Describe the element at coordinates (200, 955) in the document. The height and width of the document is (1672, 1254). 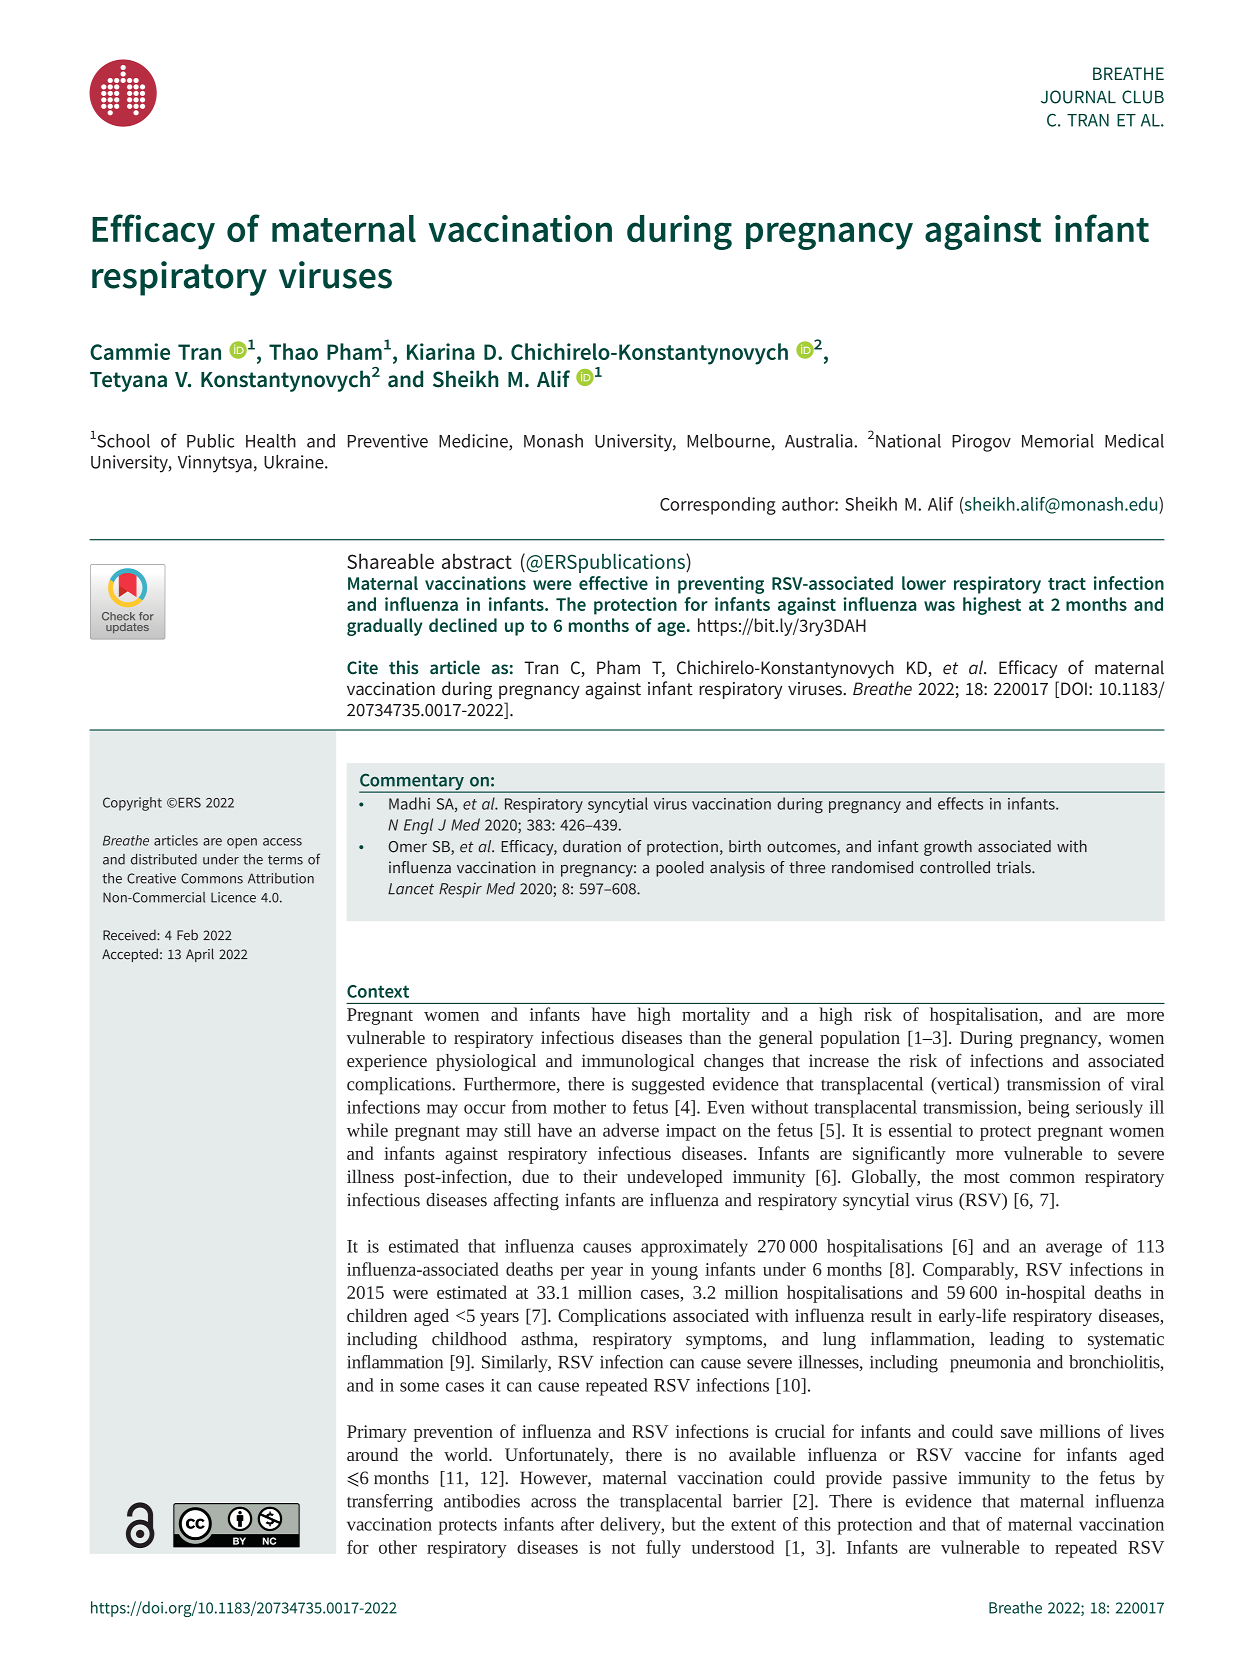
I see `April` at that location.
